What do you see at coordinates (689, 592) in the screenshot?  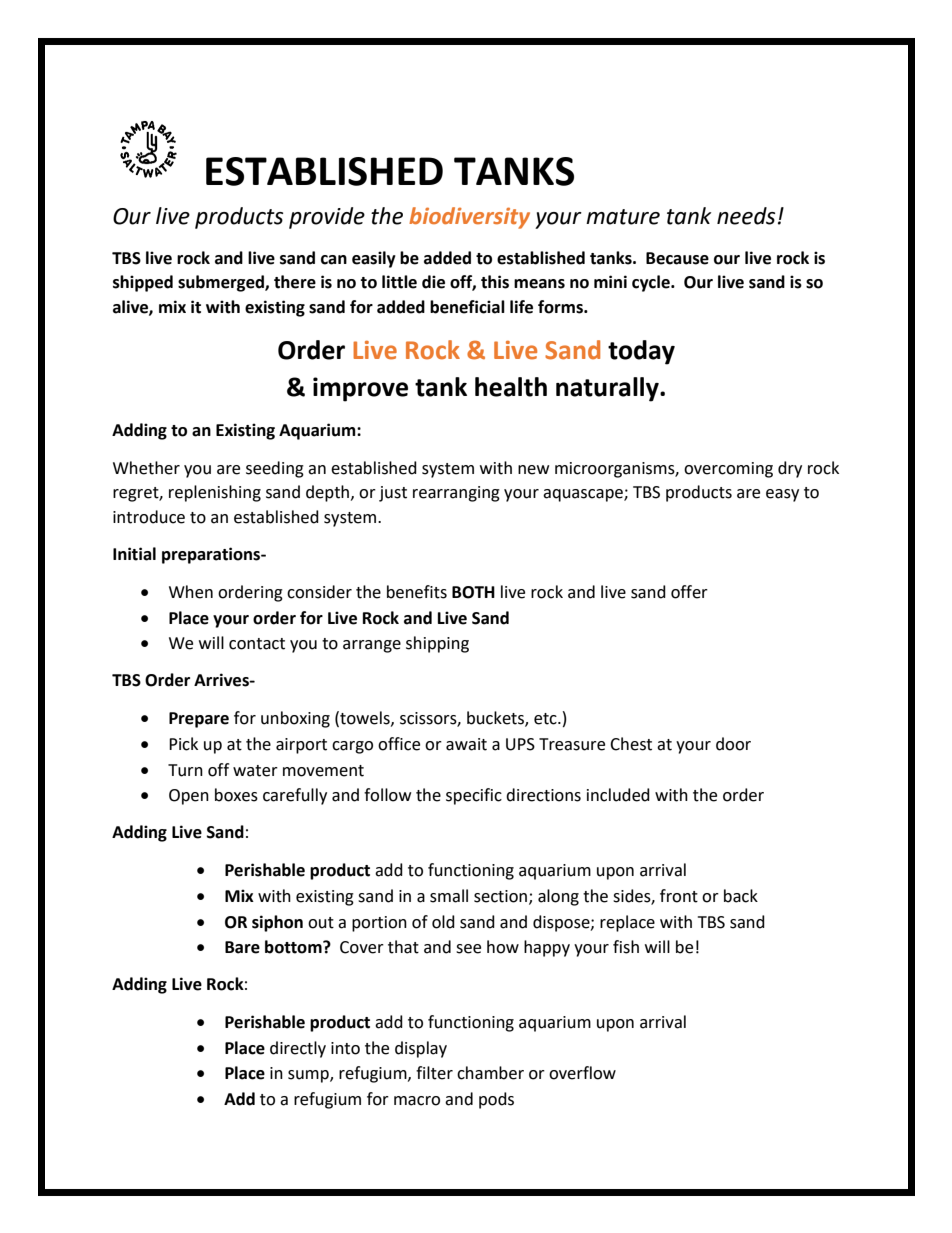 I see `offer` at bounding box center [689, 592].
